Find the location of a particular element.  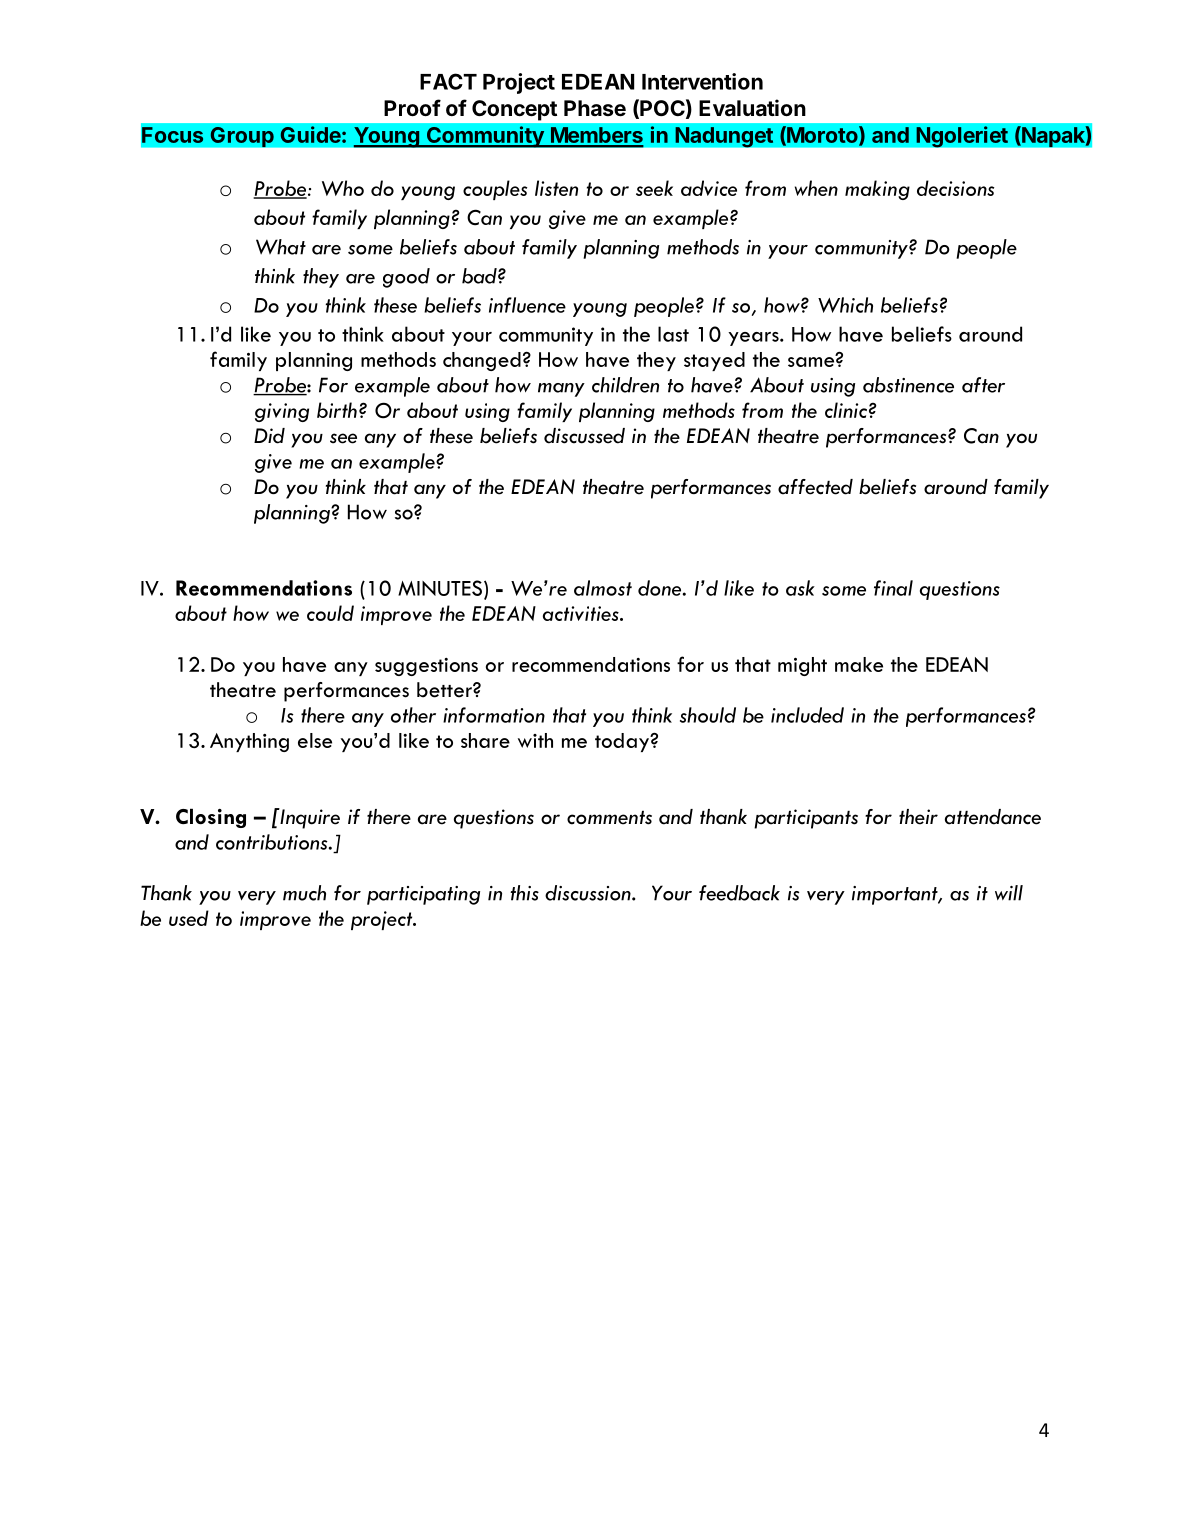

discussion is located at coordinates (589, 893).
